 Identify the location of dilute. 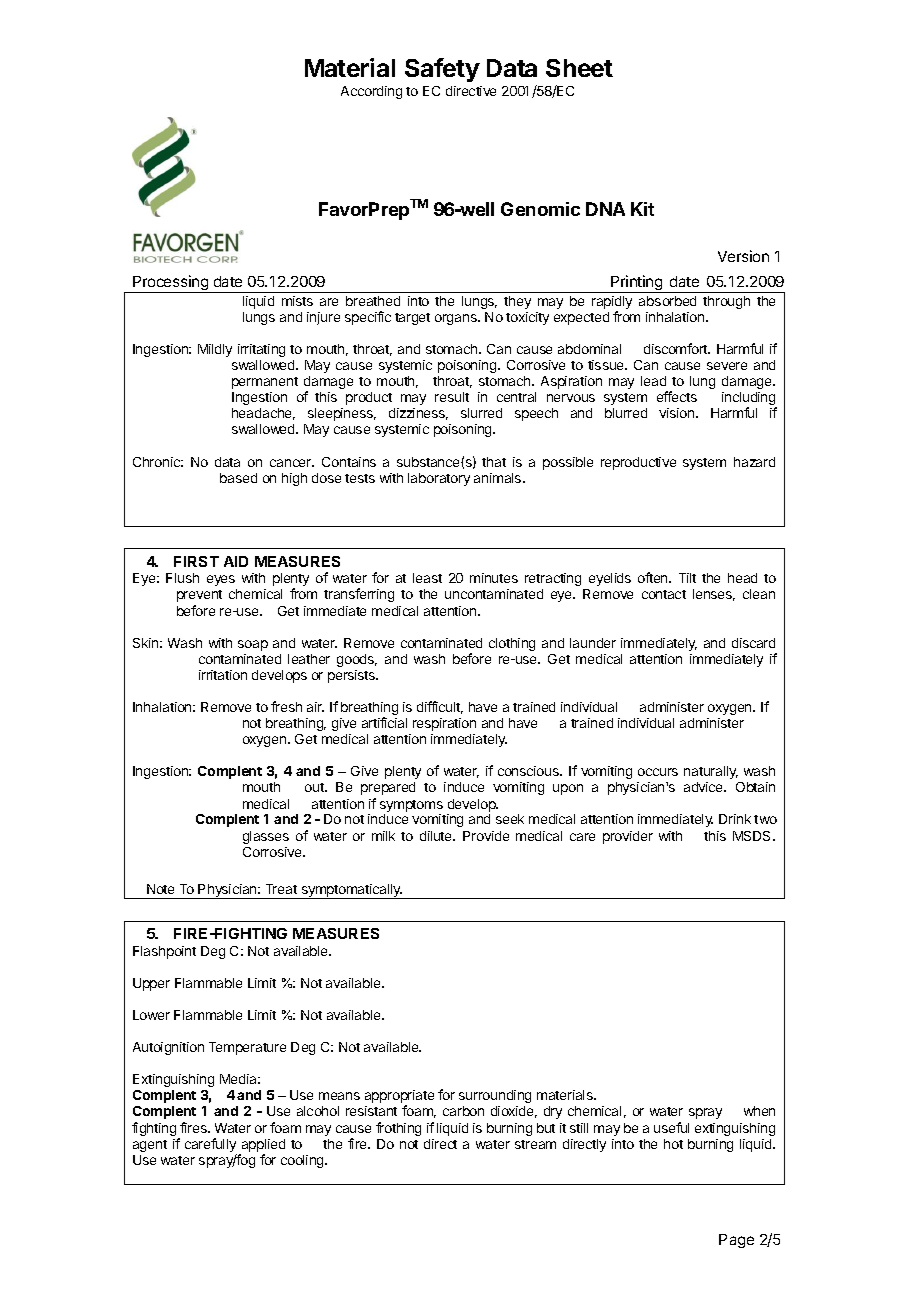
(437, 836).
